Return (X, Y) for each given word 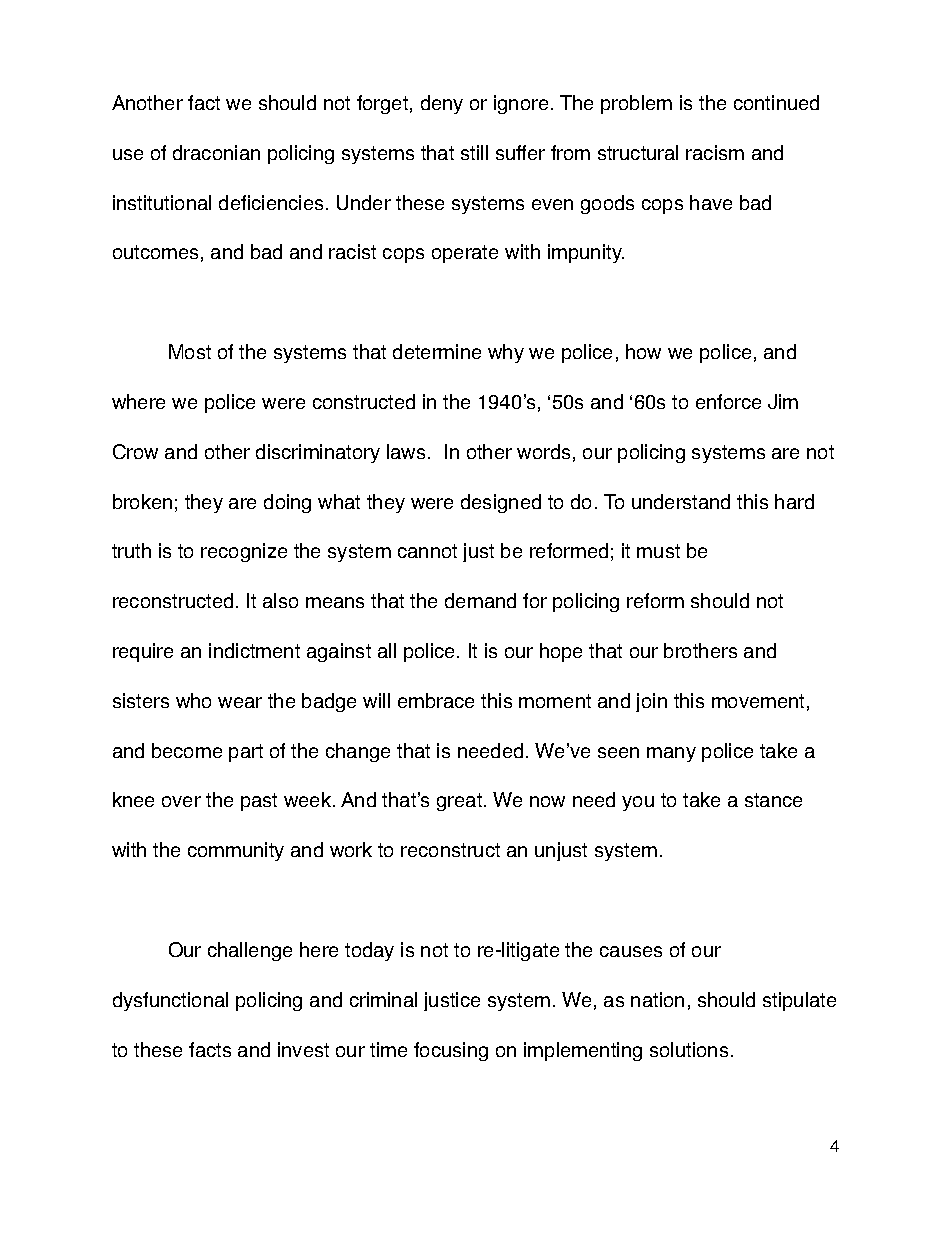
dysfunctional (170, 1001)
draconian (216, 152)
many (671, 754)
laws (406, 451)
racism (715, 152)
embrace (436, 700)
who (193, 700)
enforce (728, 401)
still (474, 152)
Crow (135, 451)
